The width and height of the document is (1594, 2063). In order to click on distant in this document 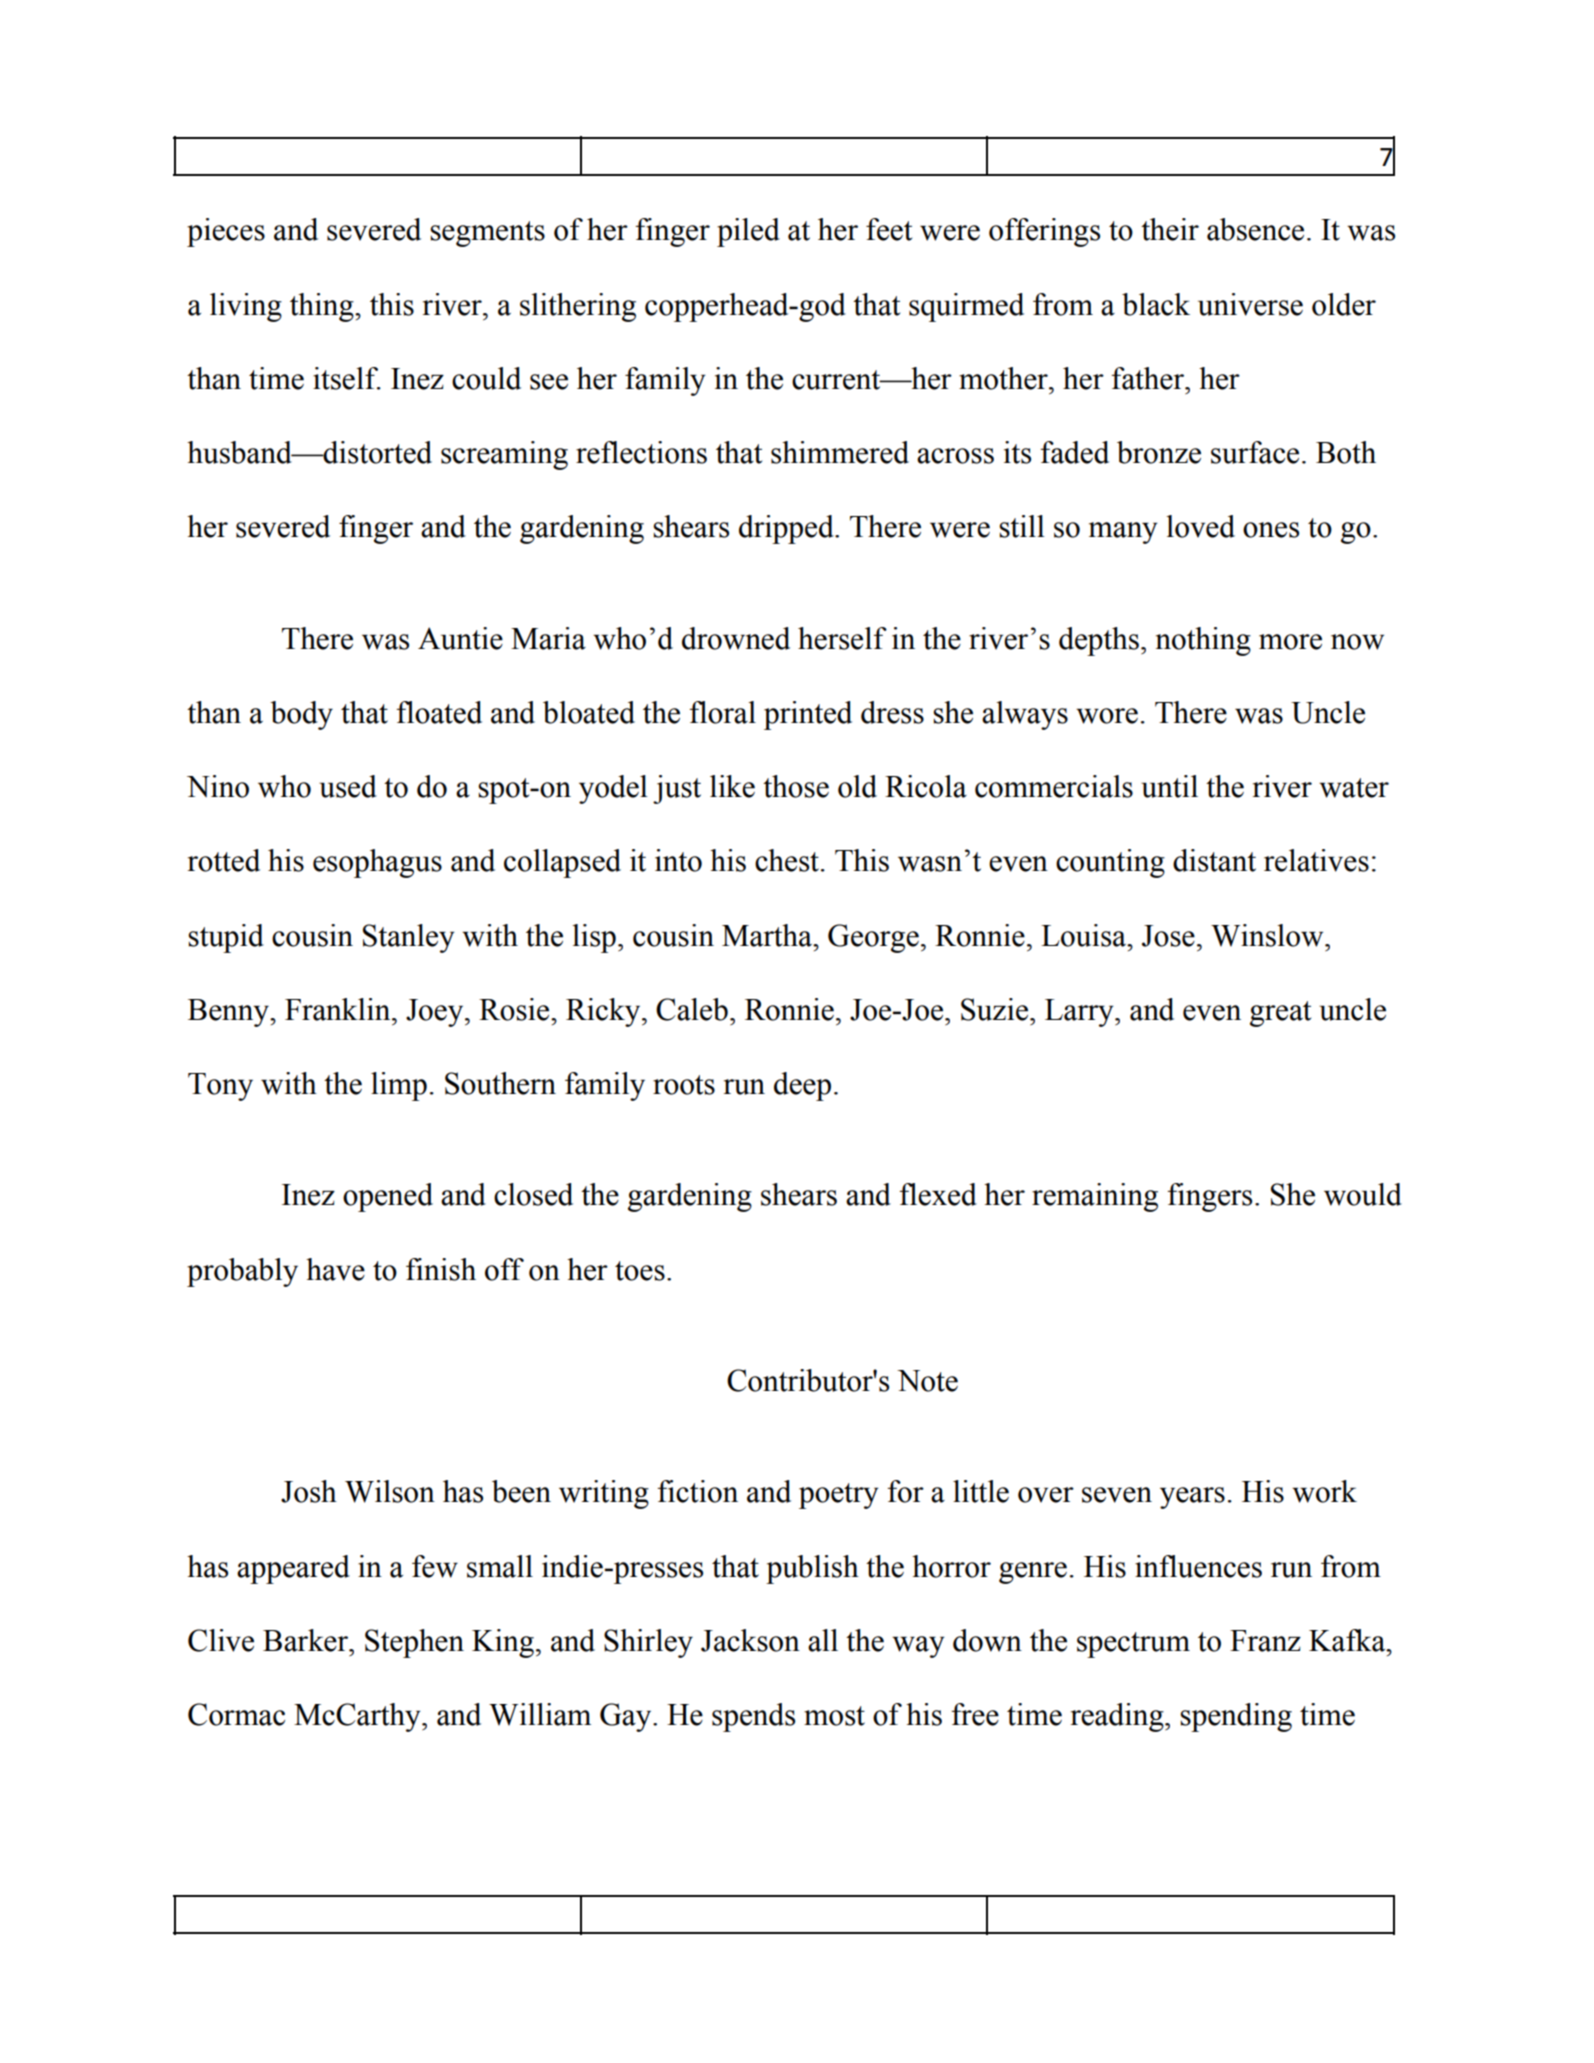, I will do `click(1214, 860)`.
